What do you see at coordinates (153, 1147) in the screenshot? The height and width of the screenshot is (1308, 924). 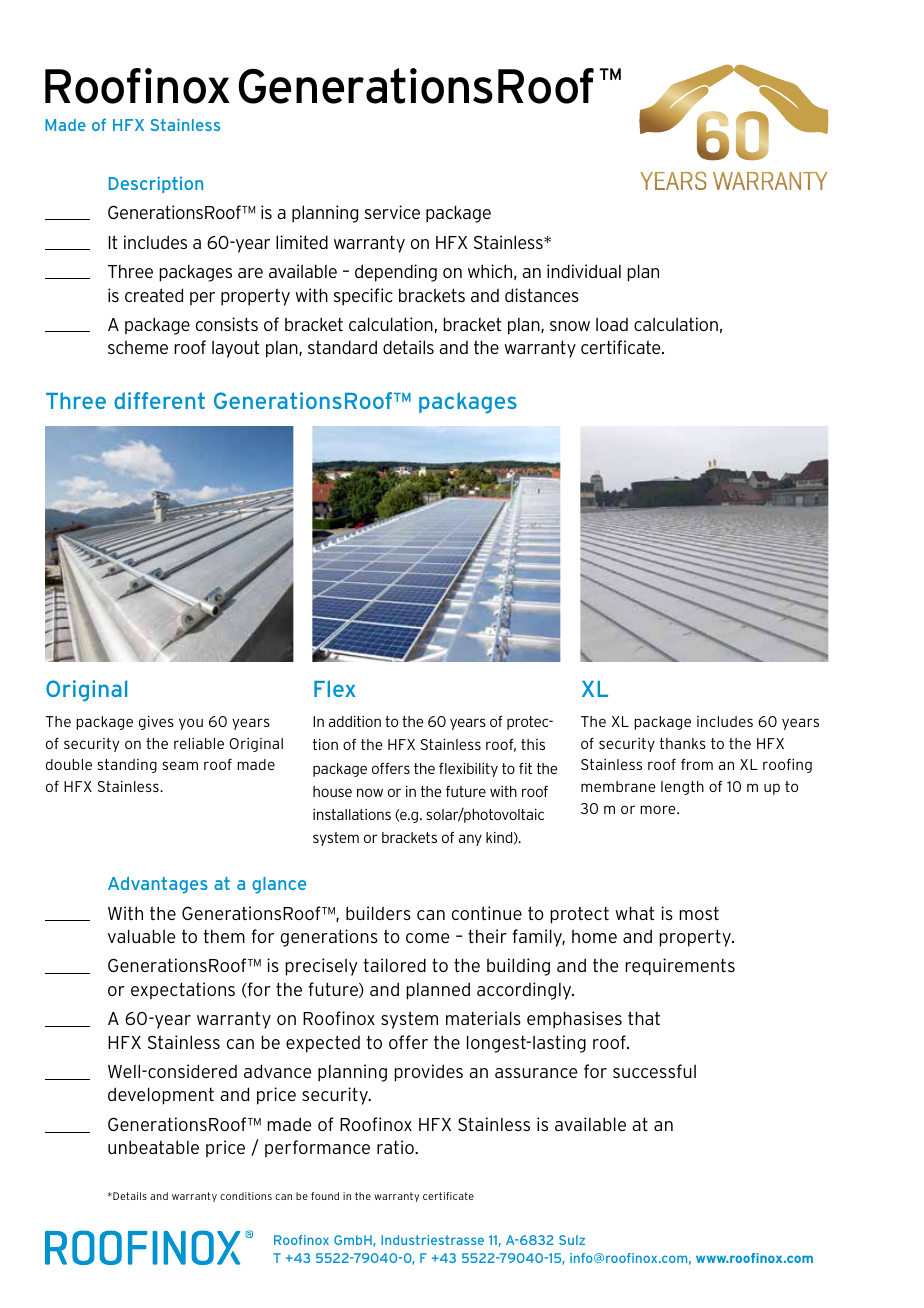 I see `unbeatable` at bounding box center [153, 1147].
